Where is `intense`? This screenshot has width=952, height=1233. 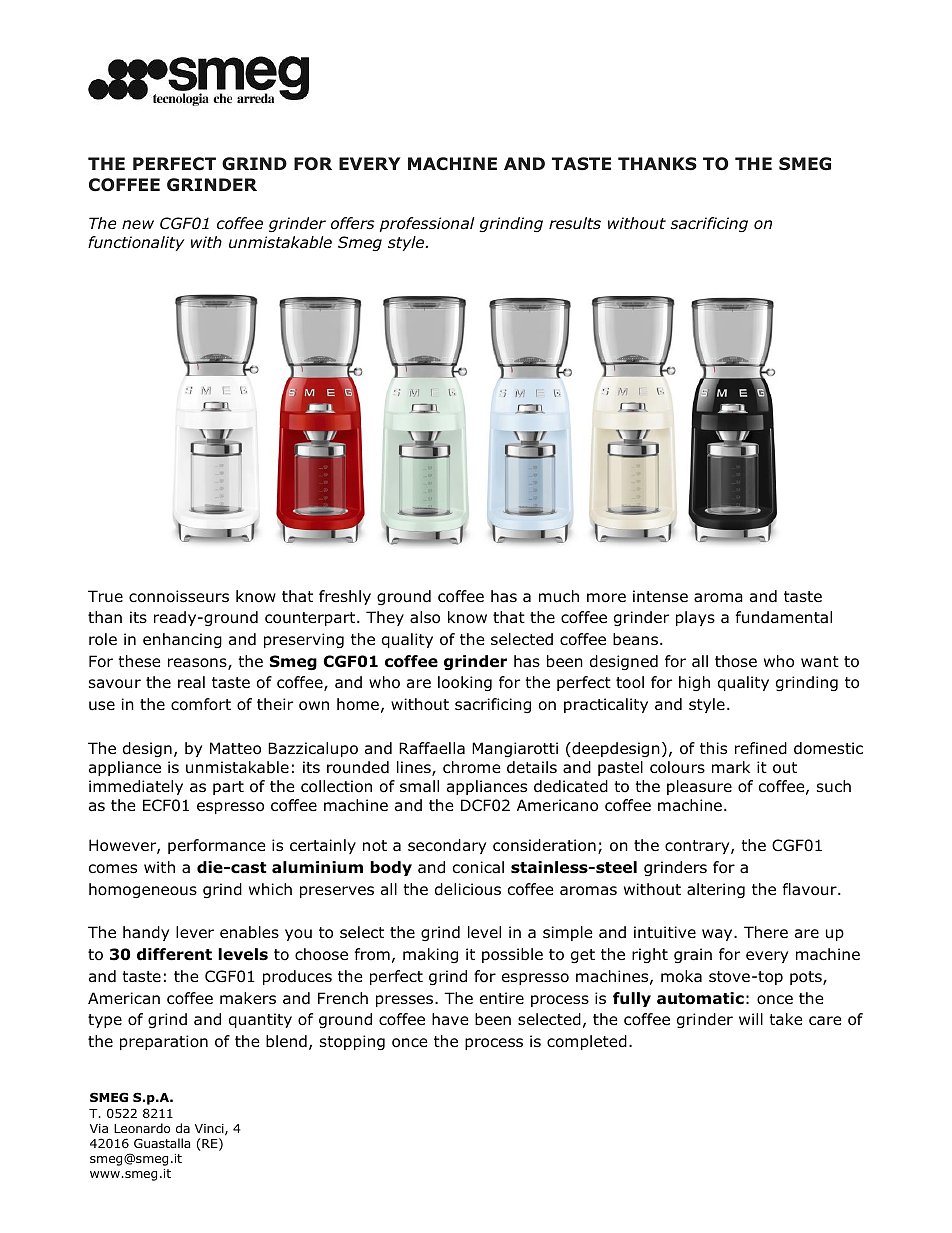
intense is located at coordinates (660, 596).
